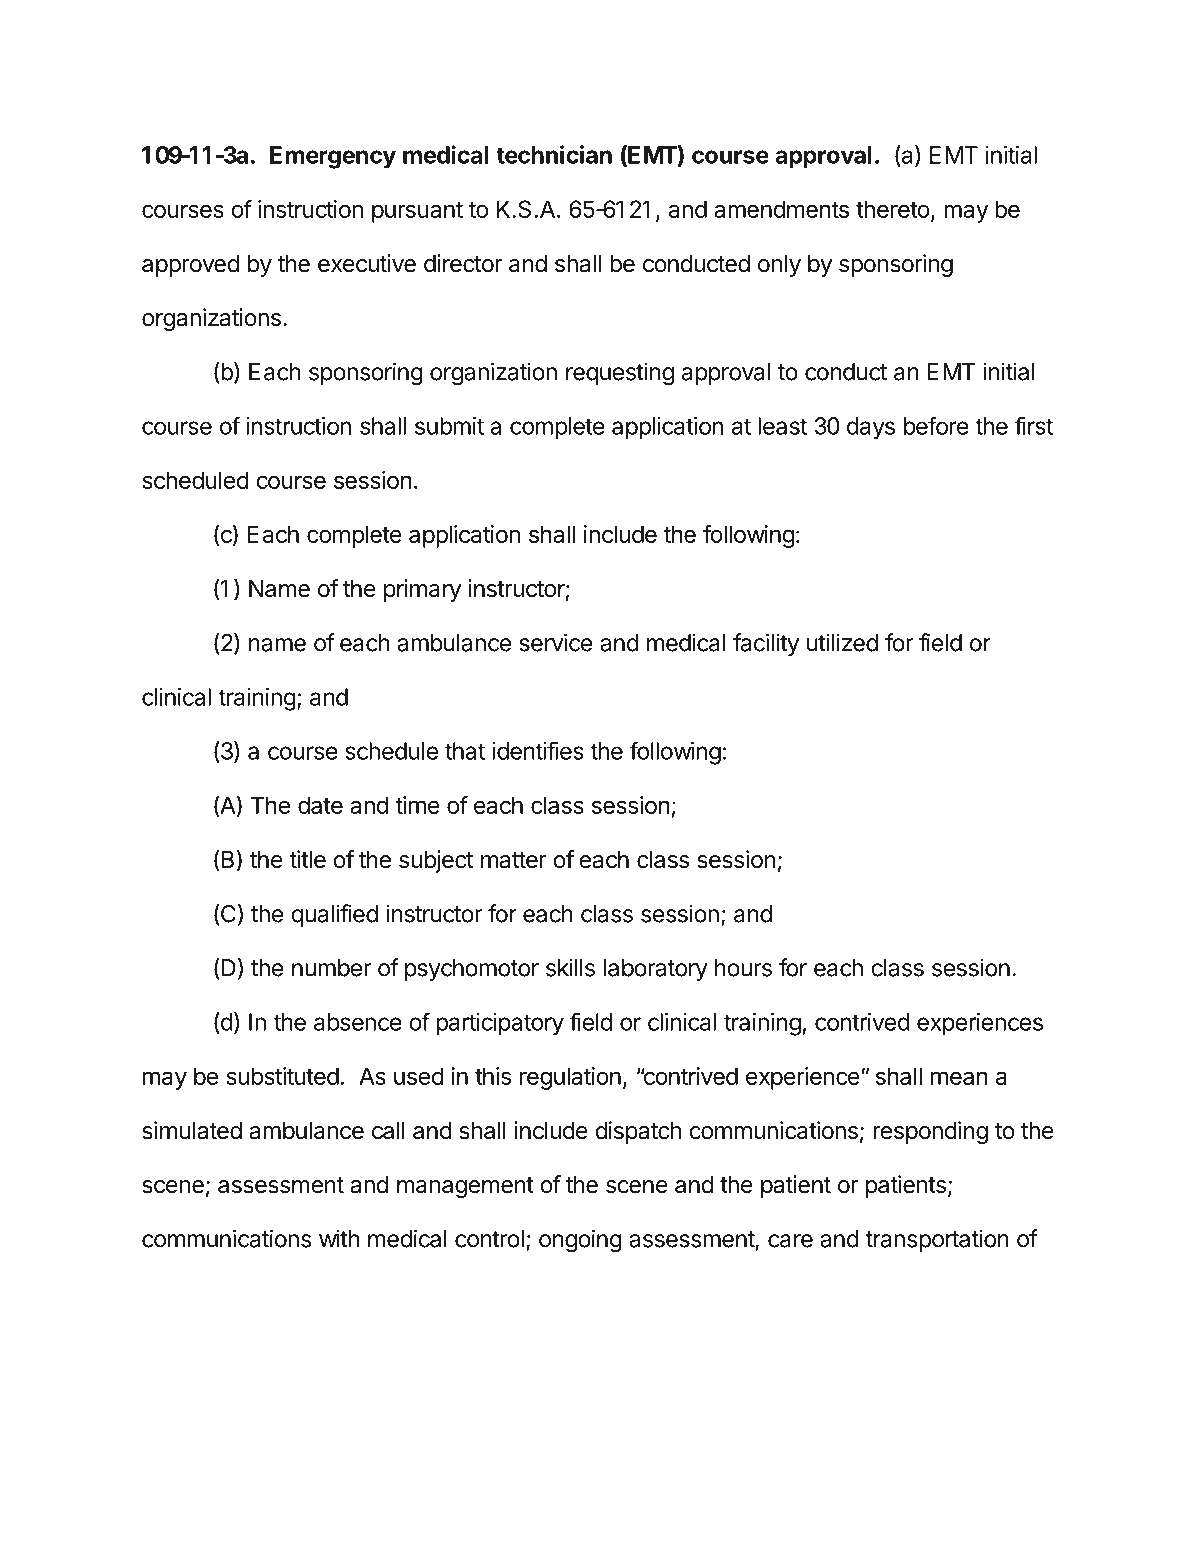 This document has width=1201, height=1555. What do you see at coordinates (936, 425) in the document?
I see `before` at bounding box center [936, 425].
